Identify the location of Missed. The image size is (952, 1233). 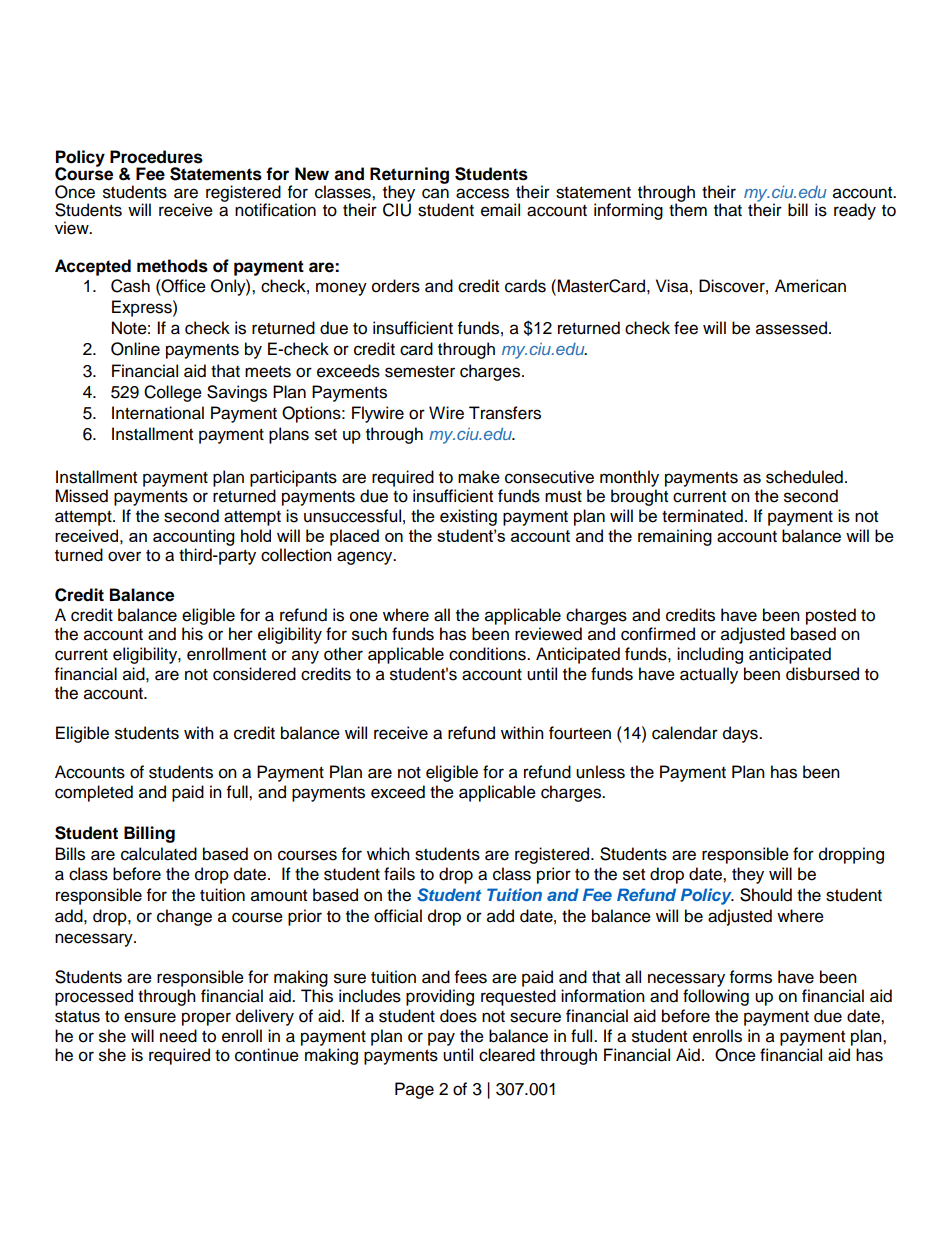
(81, 496).
